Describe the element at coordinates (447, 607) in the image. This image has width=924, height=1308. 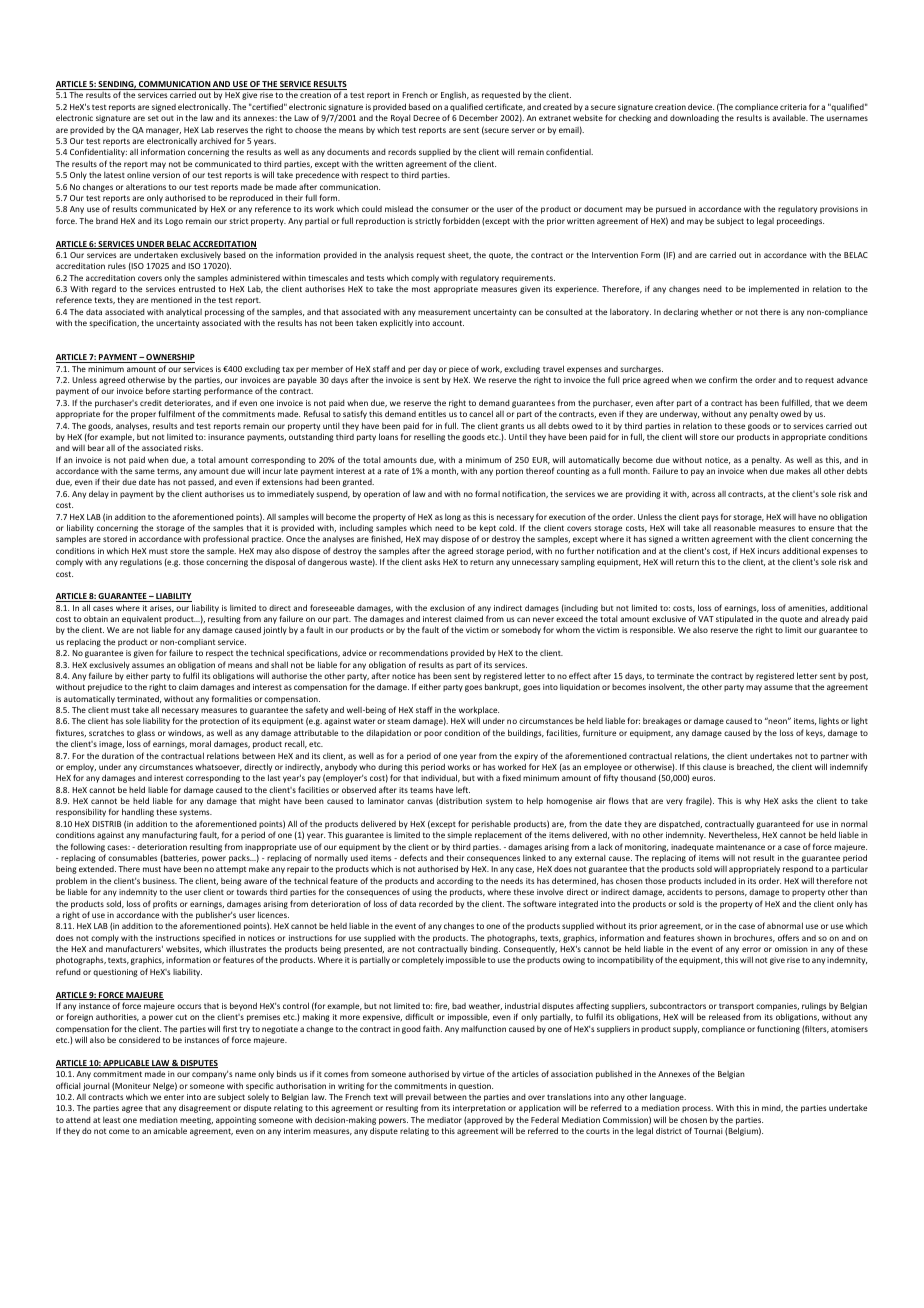
I see `exclusion` at that location.
